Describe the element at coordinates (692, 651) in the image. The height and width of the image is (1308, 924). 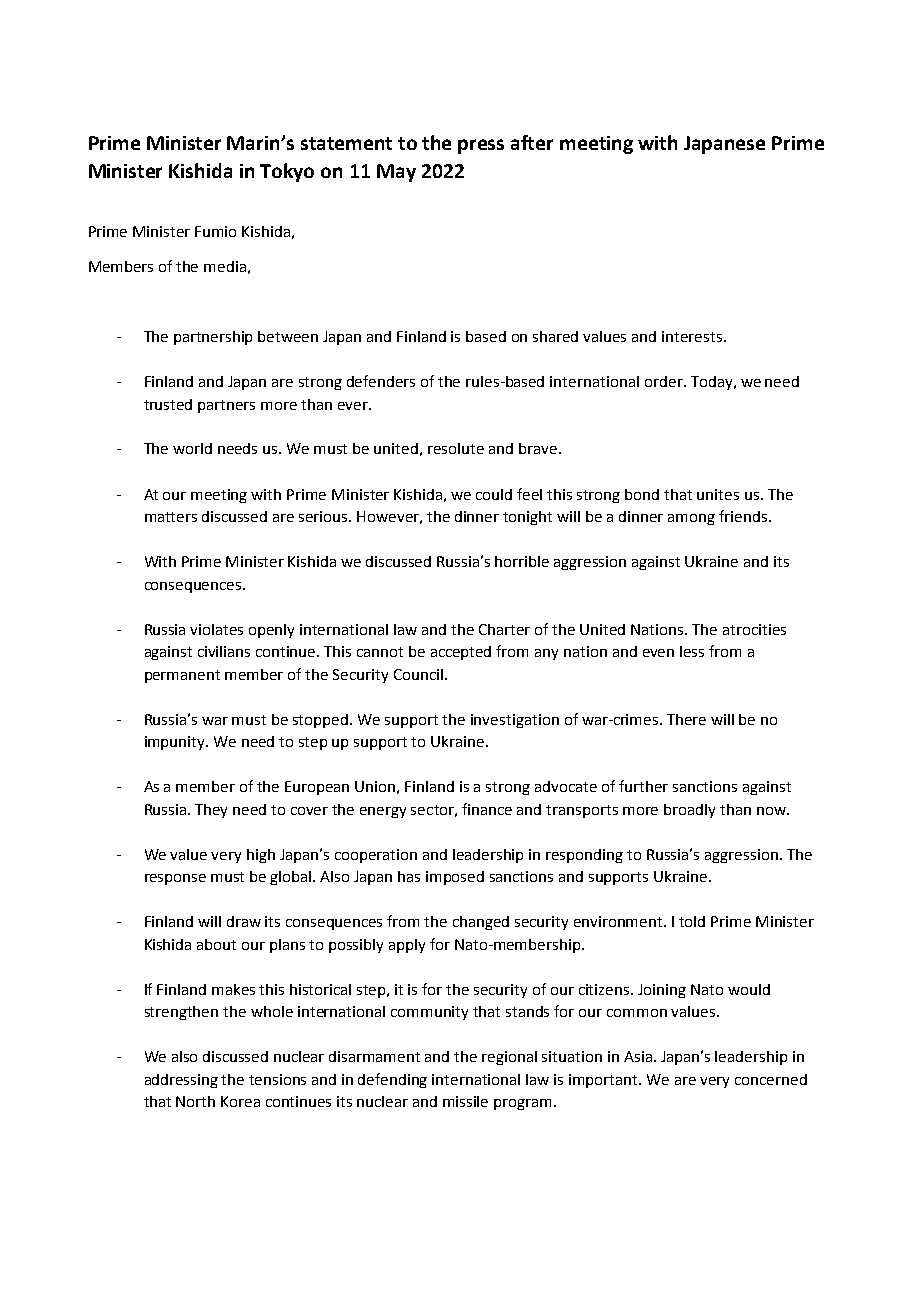
I see `less` at that location.
